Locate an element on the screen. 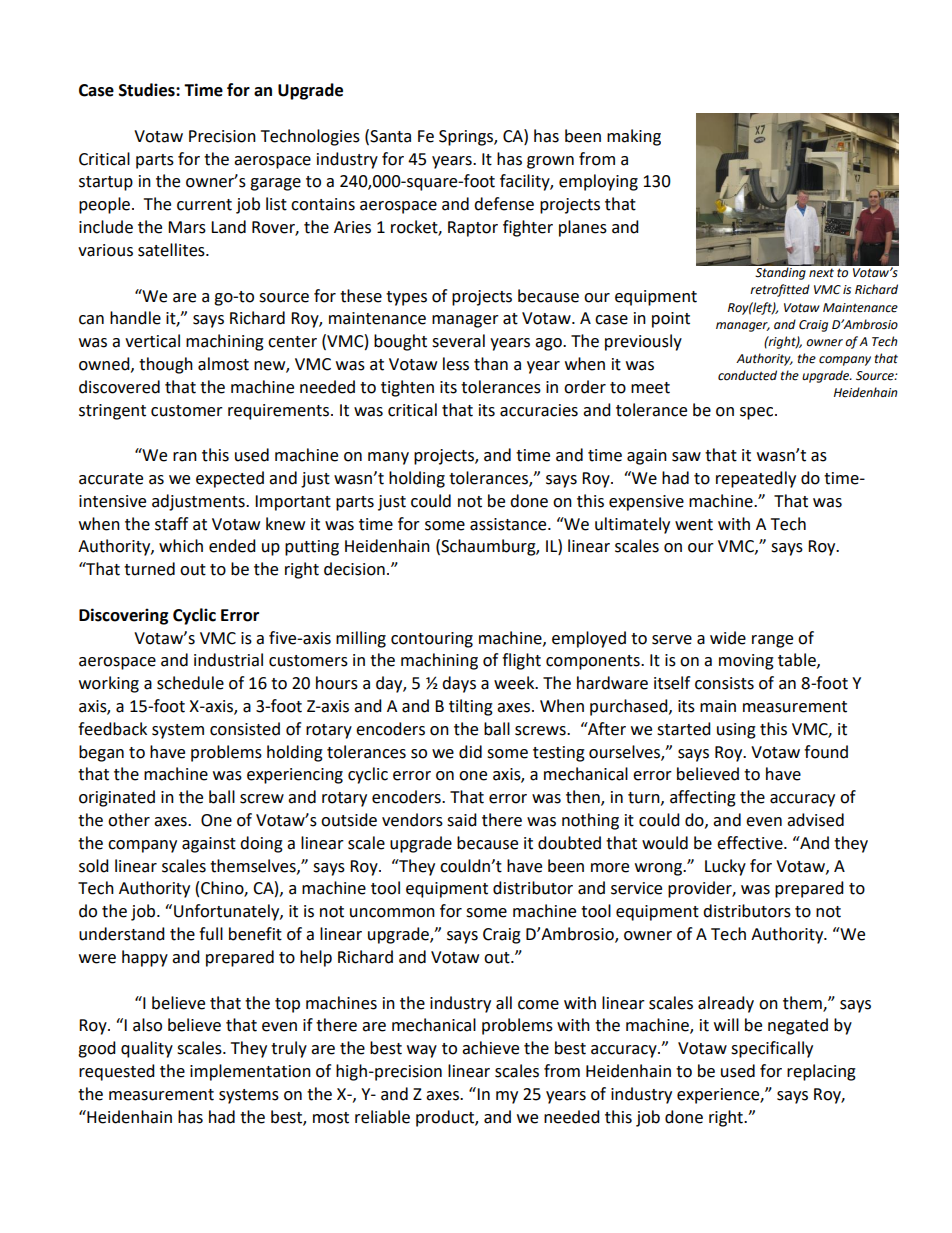 Image resolution: width=952 pixels, height=1233 pixels. way is located at coordinates (422, 1051).
